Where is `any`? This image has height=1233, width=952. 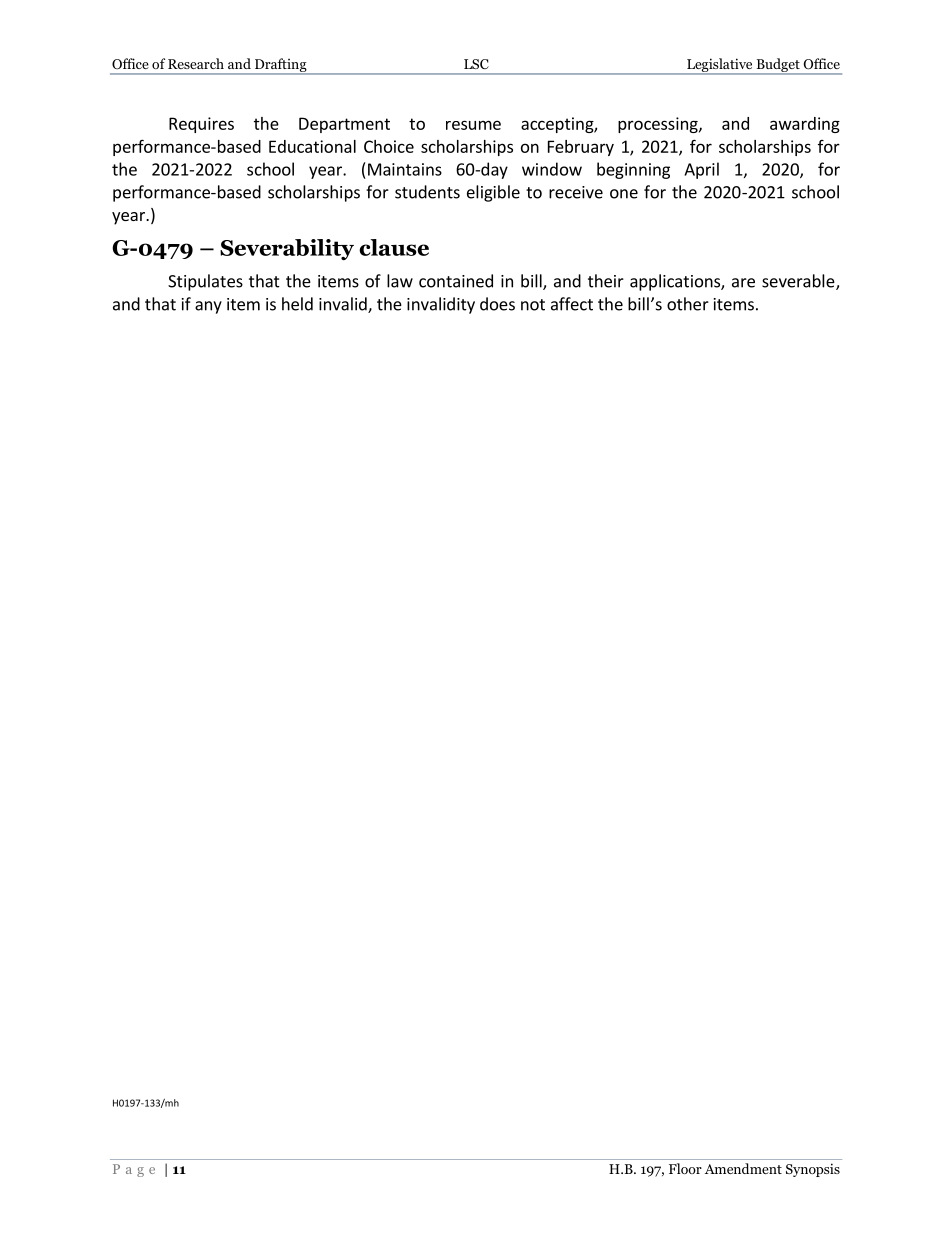 any is located at coordinates (208, 307).
